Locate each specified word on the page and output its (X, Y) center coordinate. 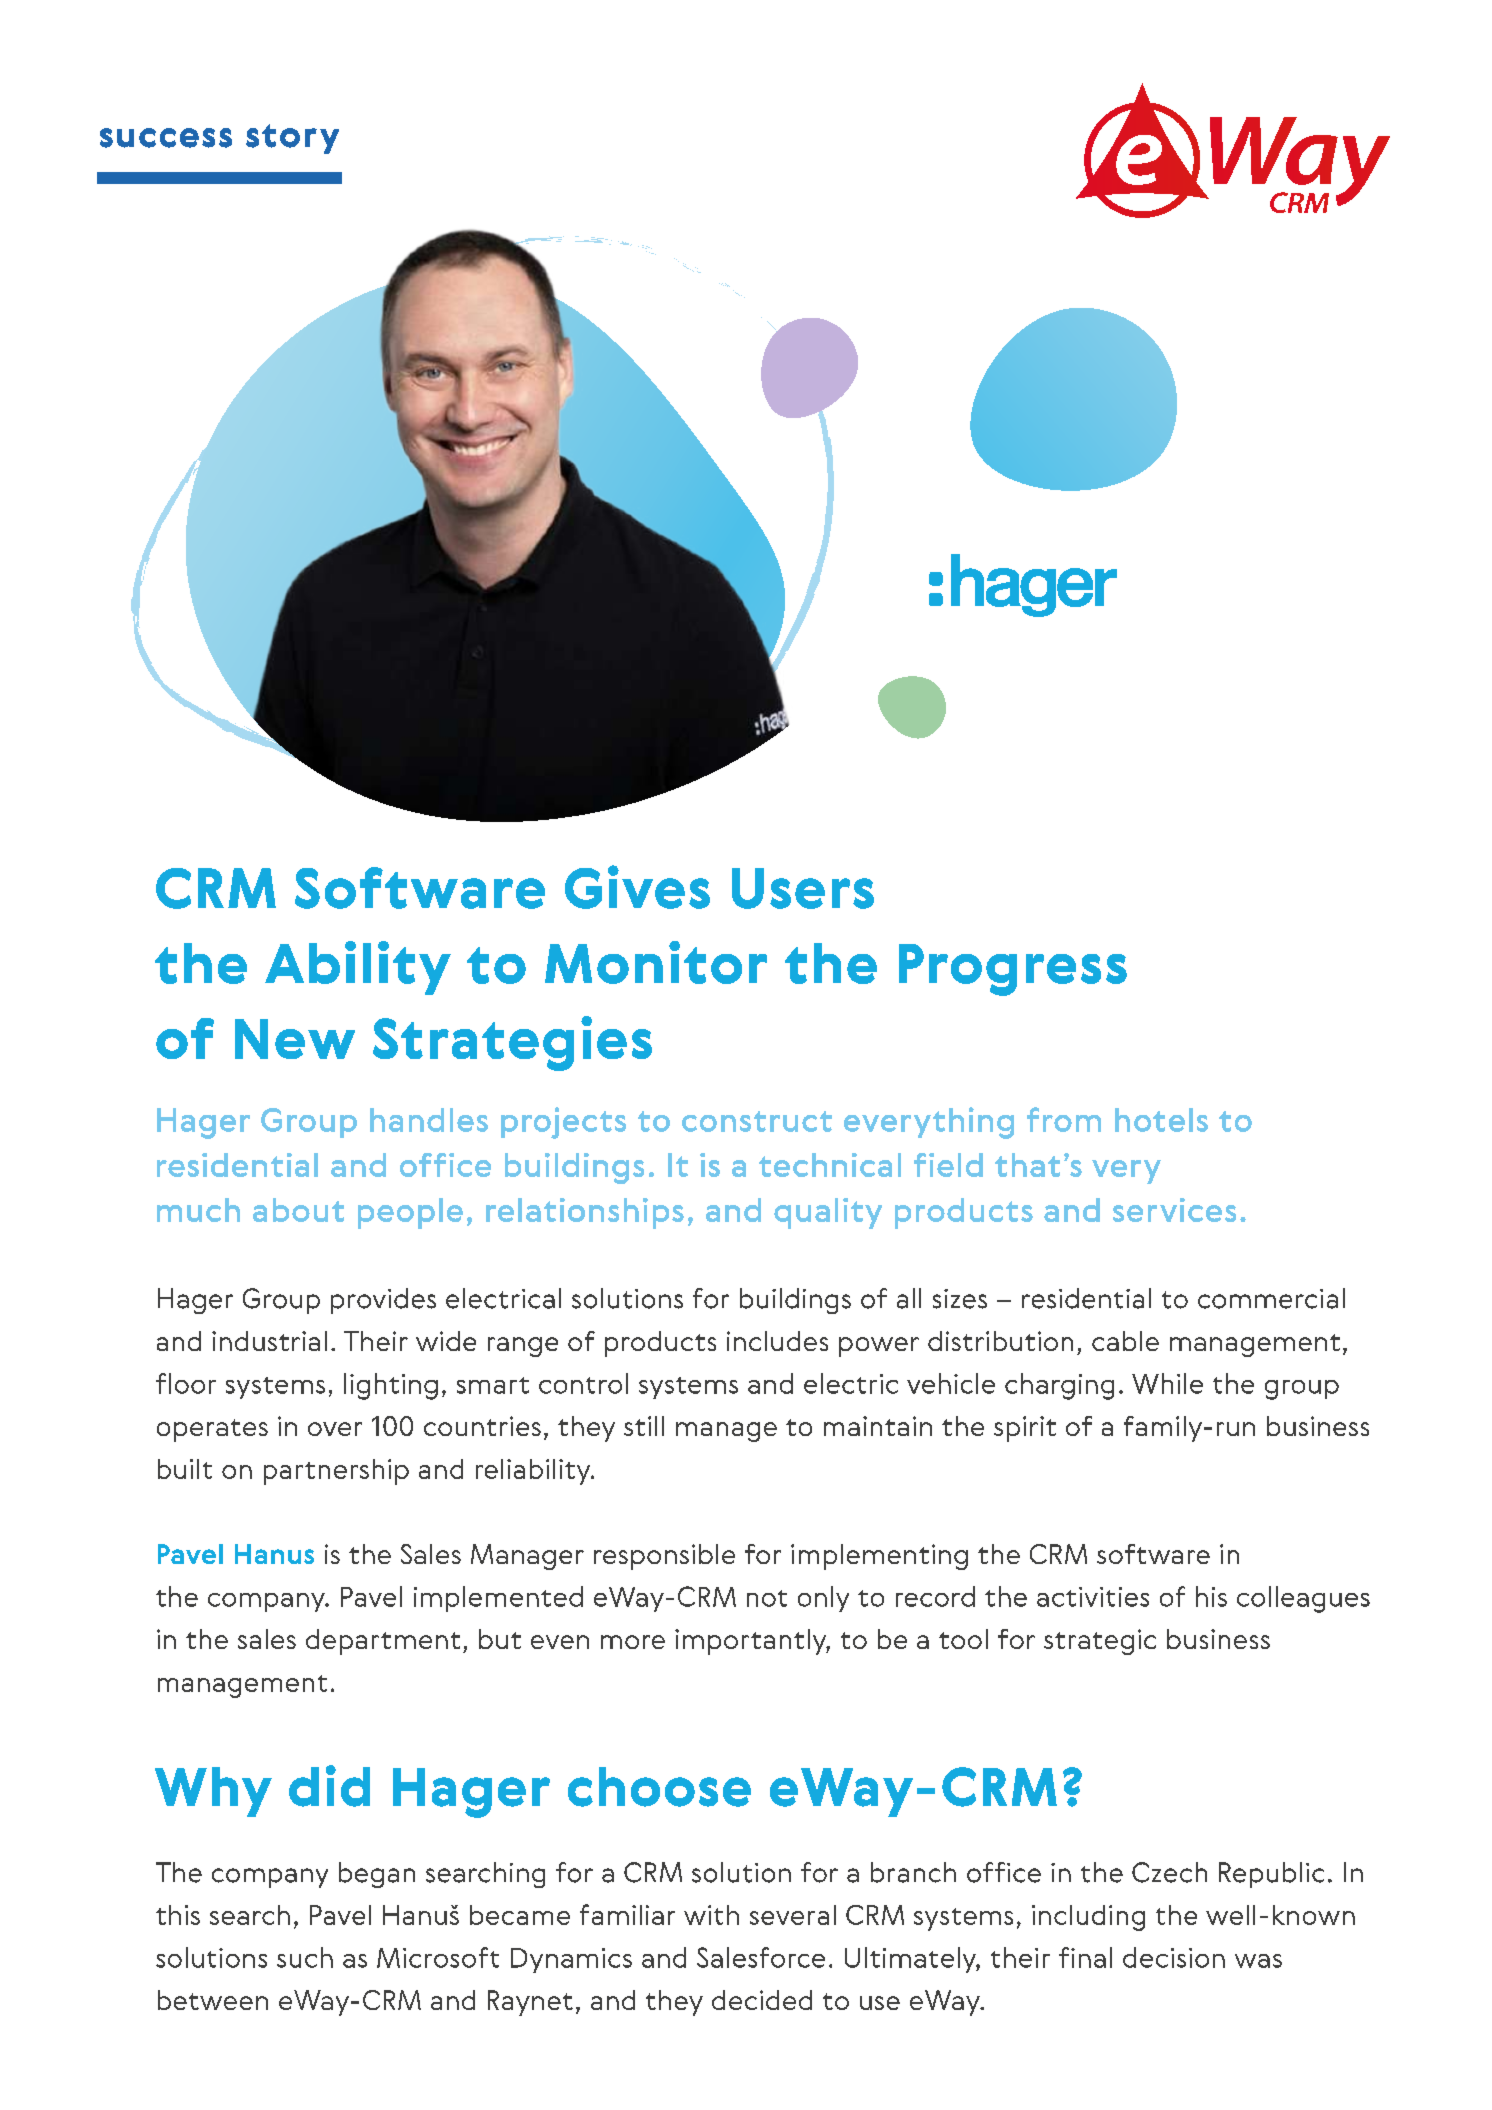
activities (1093, 1597)
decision (1174, 1957)
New (295, 1039)
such (305, 1957)
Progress (1013, 970)
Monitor (656, 962)
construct (757, 1121)
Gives (637, 887)
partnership (336, 1472)
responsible (664, 1557)
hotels (1161, 1120)
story (292, 139)
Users (803, 888)
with (711, 1915)
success (166, 138)
